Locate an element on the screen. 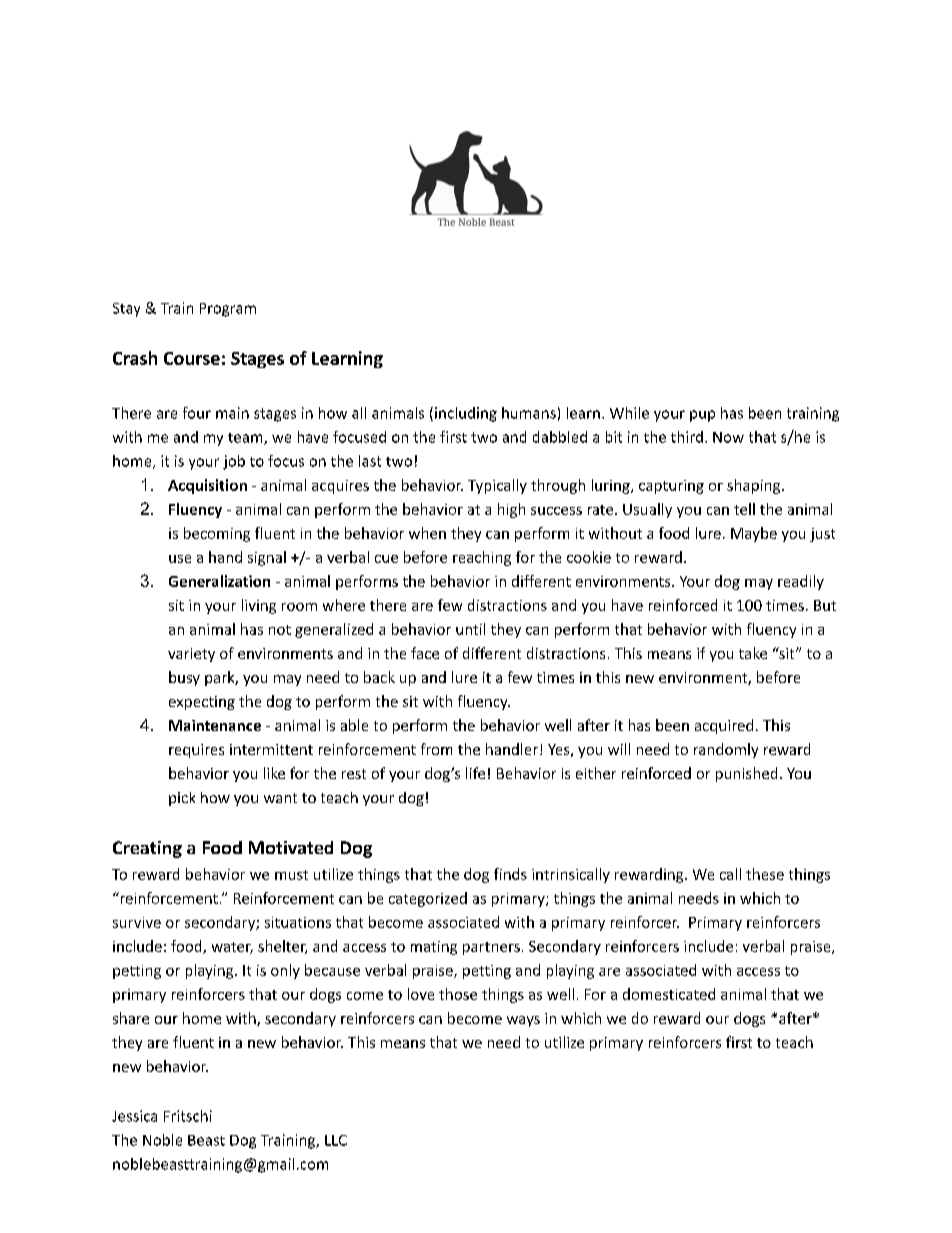  including is located at coordinates (466, 414).
